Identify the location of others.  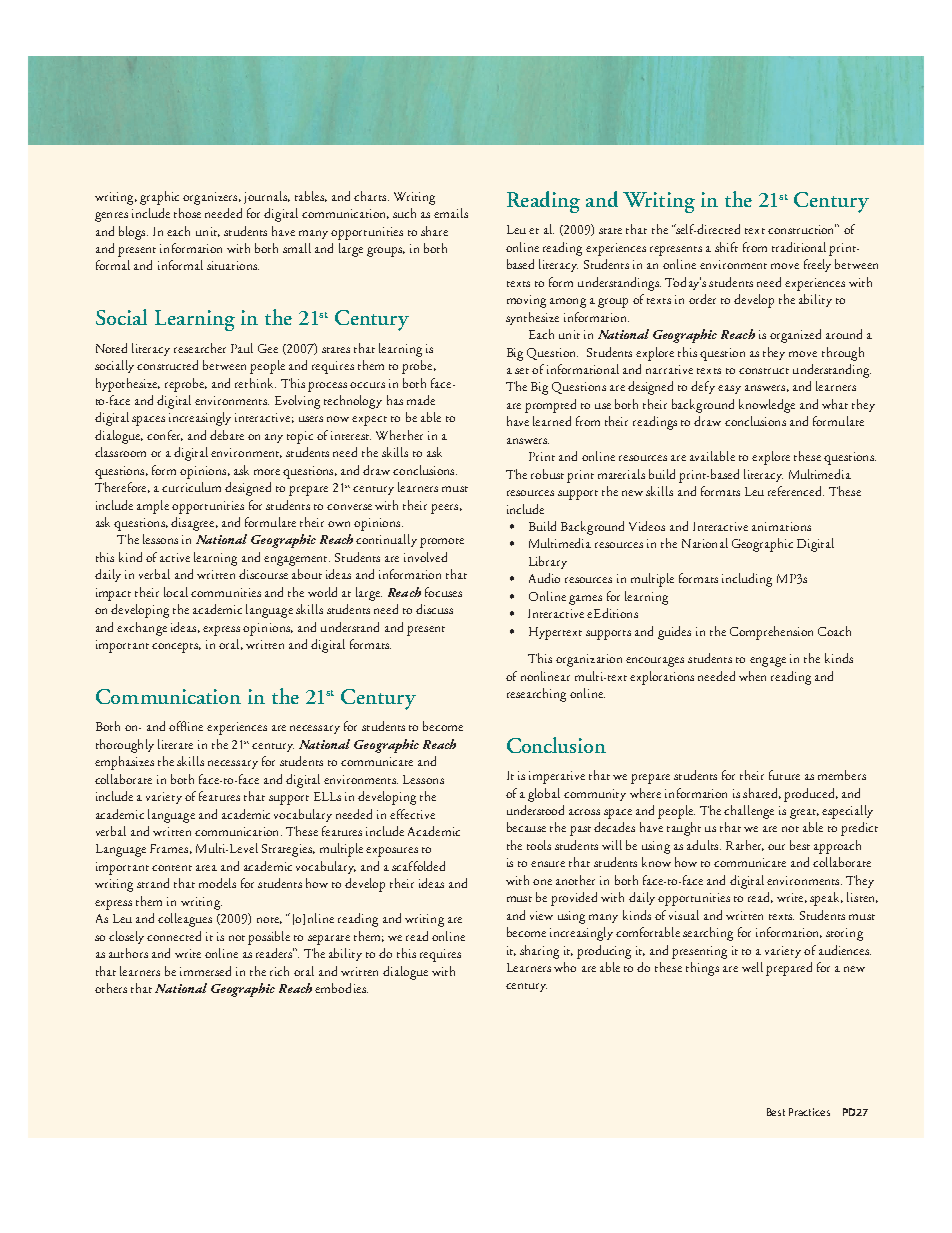
(111, 988).
